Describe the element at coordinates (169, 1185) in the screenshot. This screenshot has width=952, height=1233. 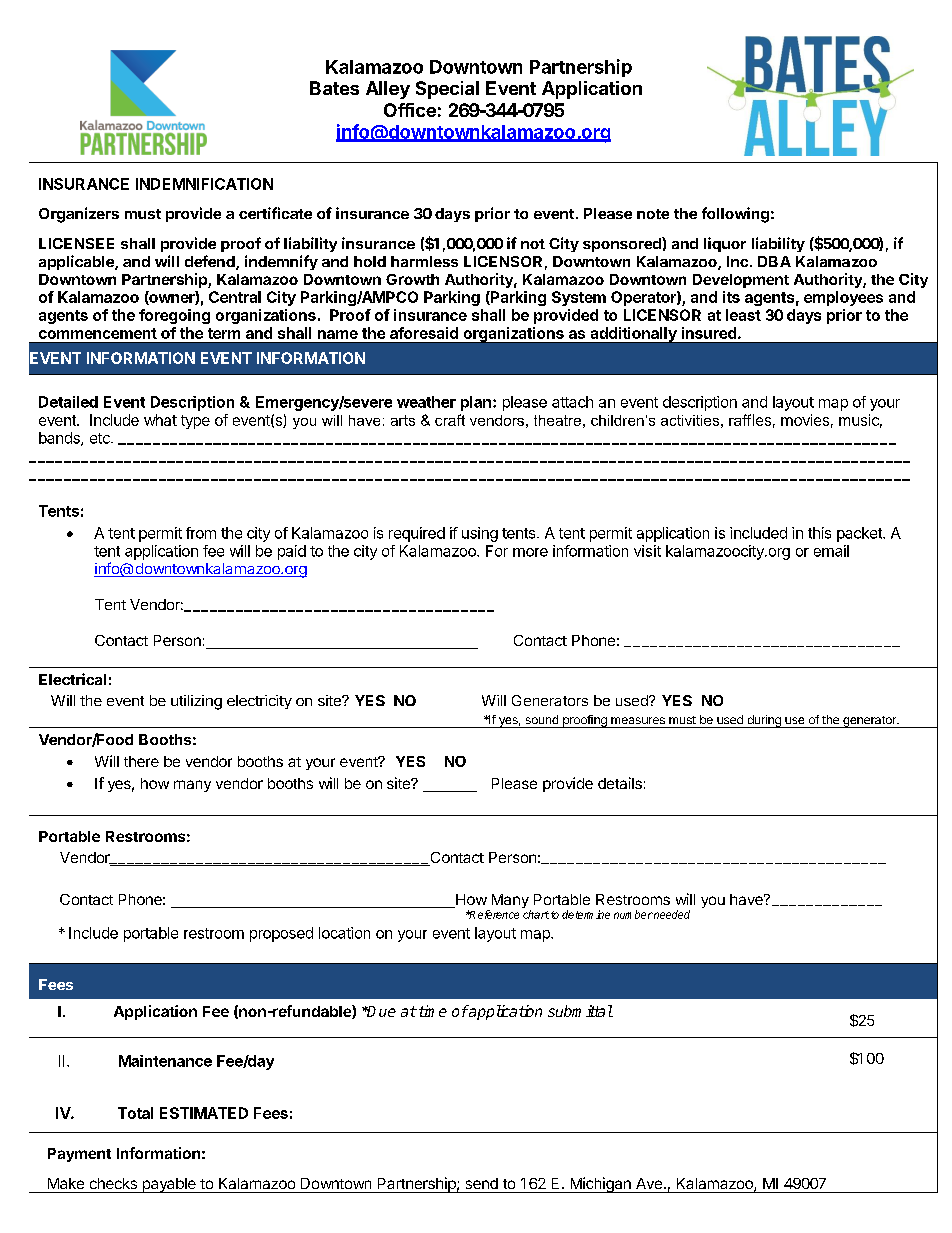
I see `payable` at that location.
